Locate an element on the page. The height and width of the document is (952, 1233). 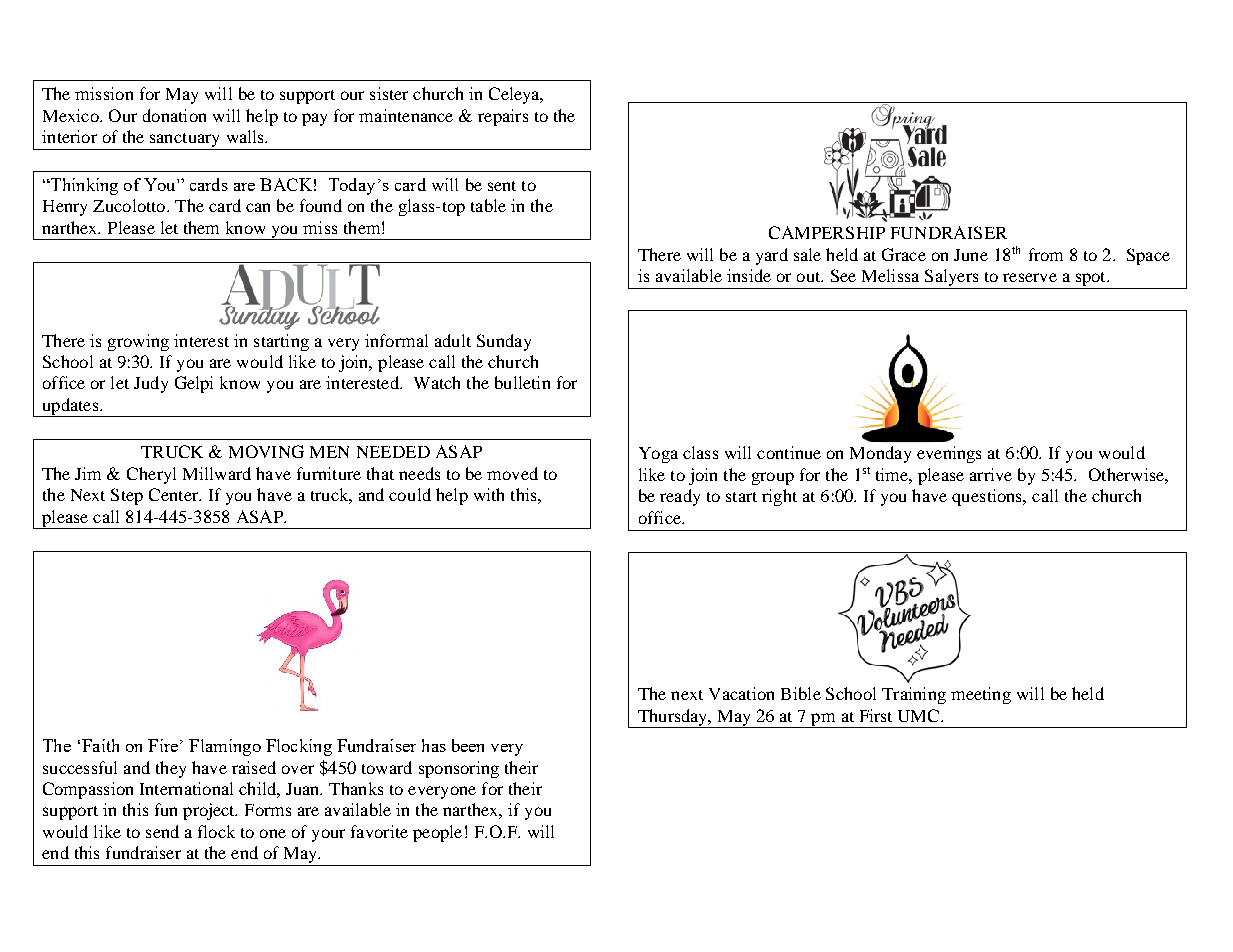
from is located at coordinates (1046, 254).
